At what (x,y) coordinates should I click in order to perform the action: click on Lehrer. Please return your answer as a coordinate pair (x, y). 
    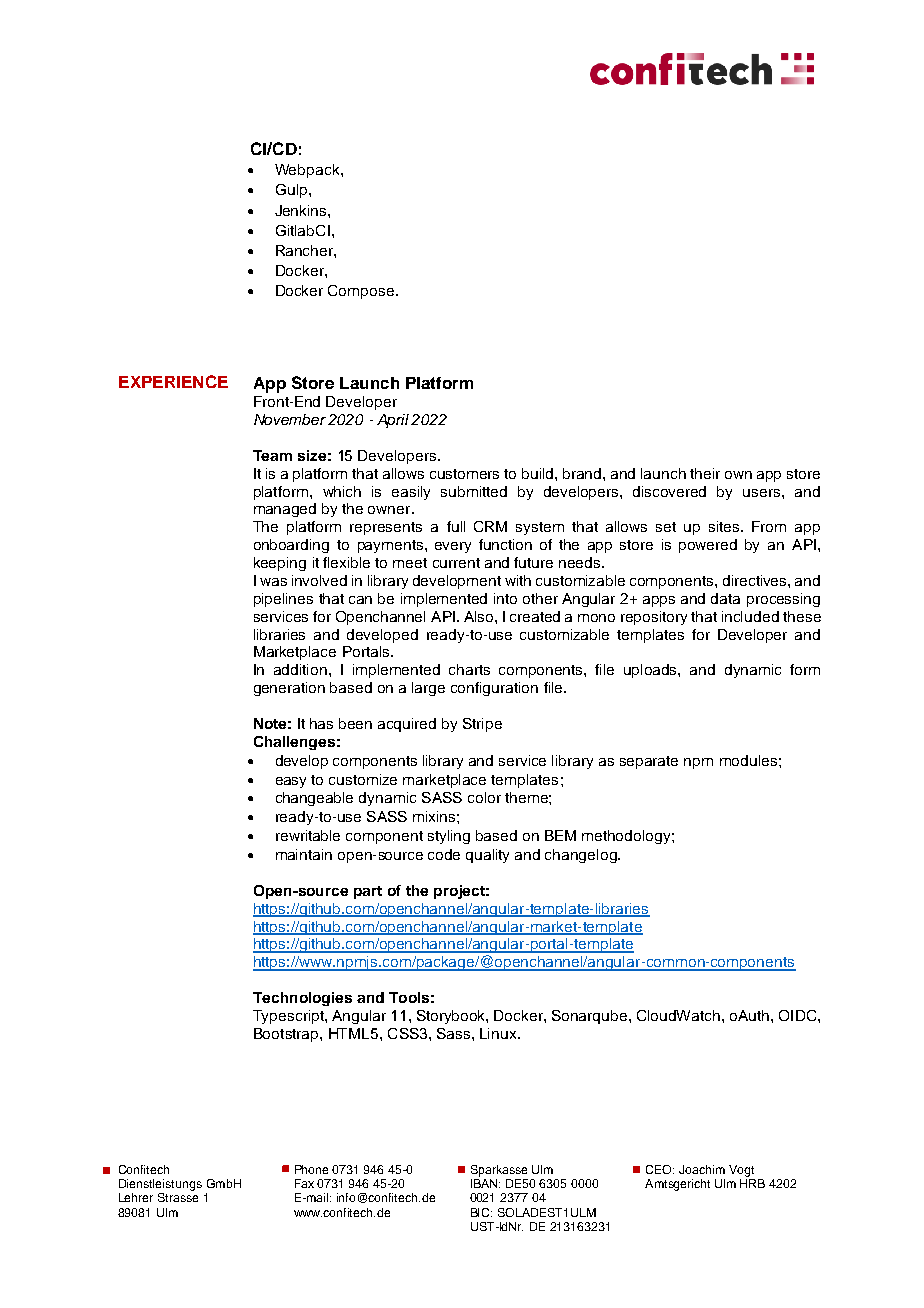
    Looking at the image, I should click on (136, 1197).
